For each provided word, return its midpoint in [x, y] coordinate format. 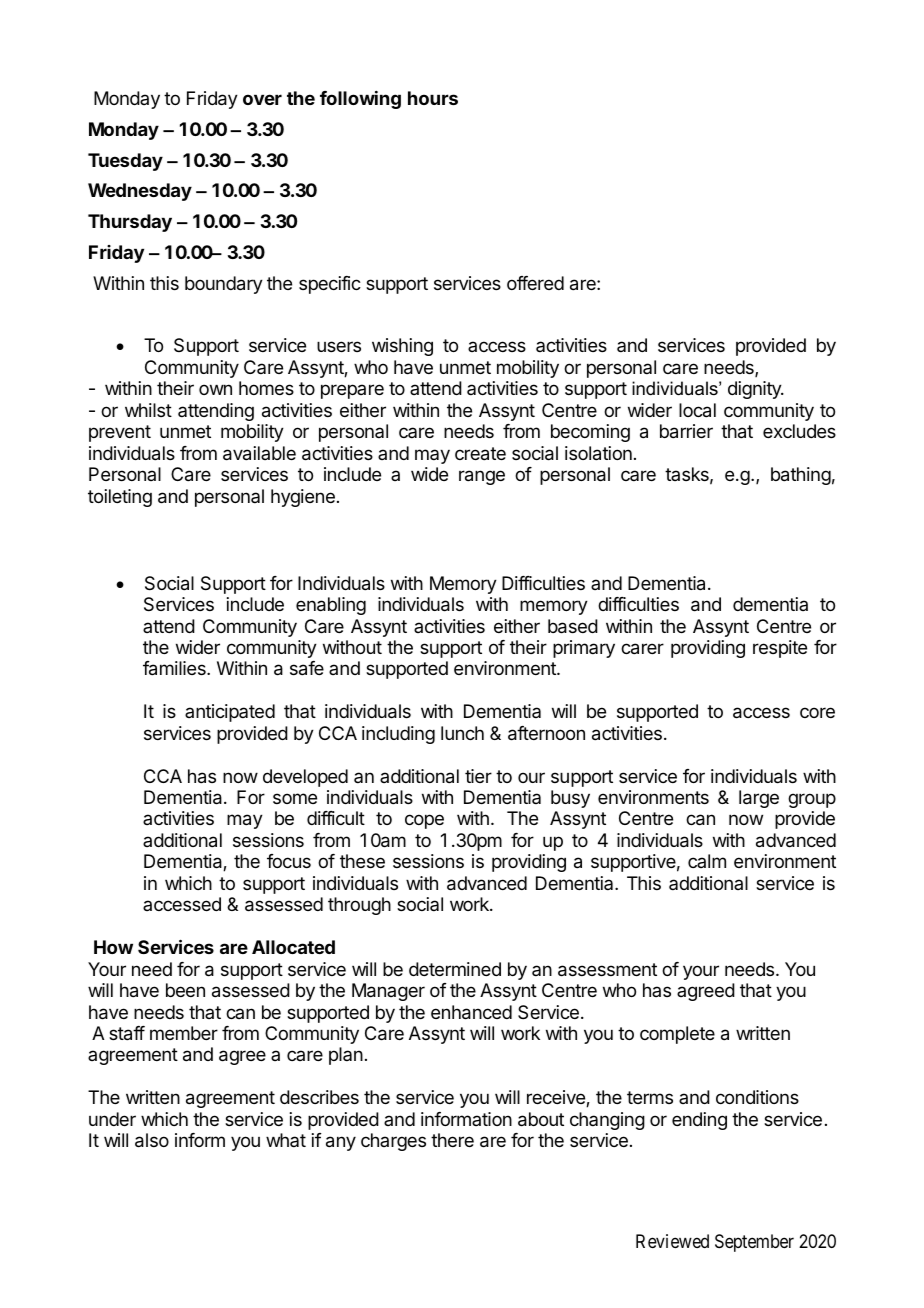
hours [433, 98]
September [754, 1243]
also [152, 1140]
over [262, 99]
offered [535, 283]
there [452, 1140]
